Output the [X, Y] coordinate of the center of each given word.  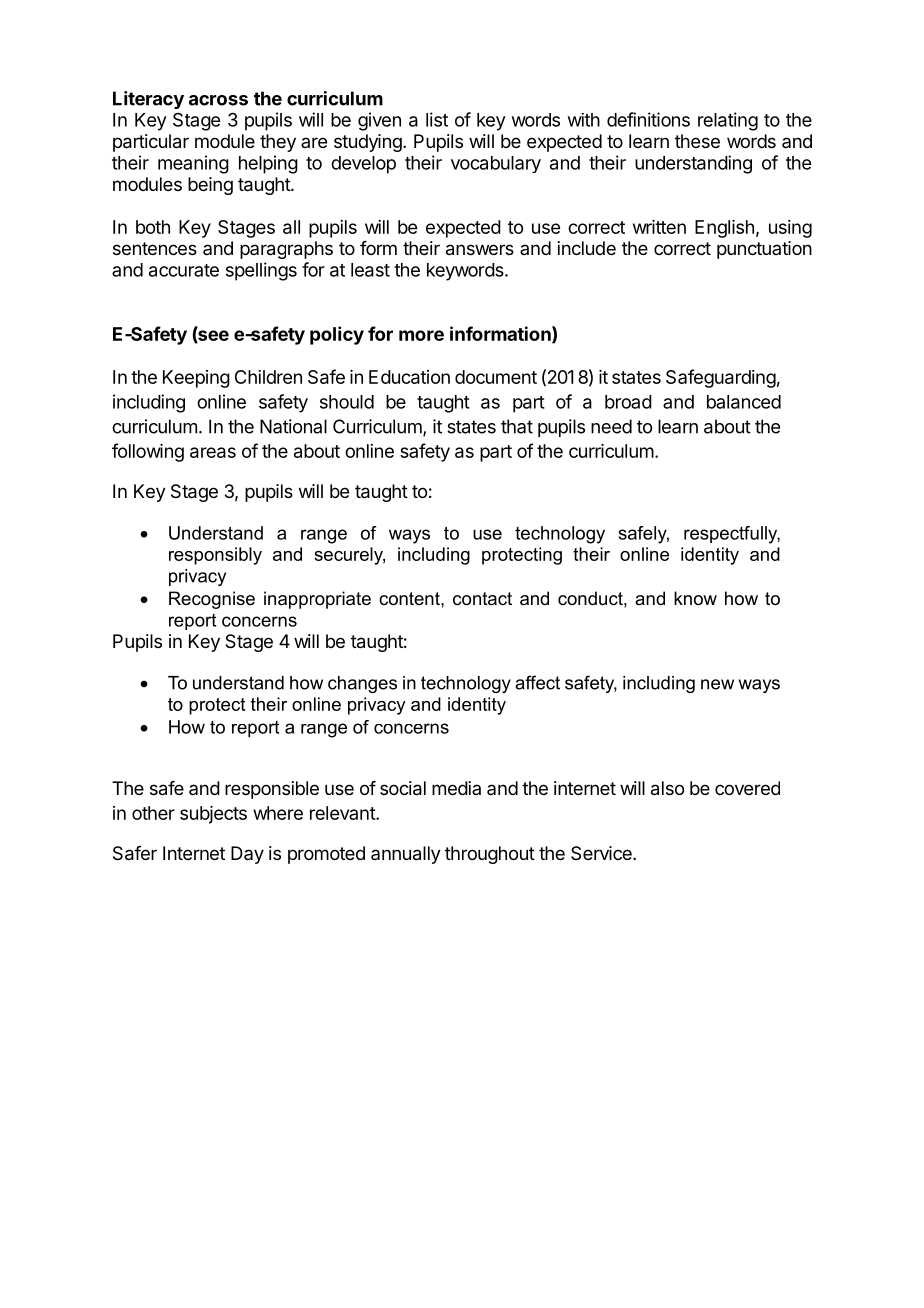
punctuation [764, 250]
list [437, 119]
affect [537, 682]
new [717, 684]
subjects [213, 815]
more [421, 335]
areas [213, 452]
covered [747, 788]
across [218, 100]
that [517, 426]
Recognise [212, 600]
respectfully [732, 535]
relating [728, 121]
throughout [490, 855]
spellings [261, 271]
